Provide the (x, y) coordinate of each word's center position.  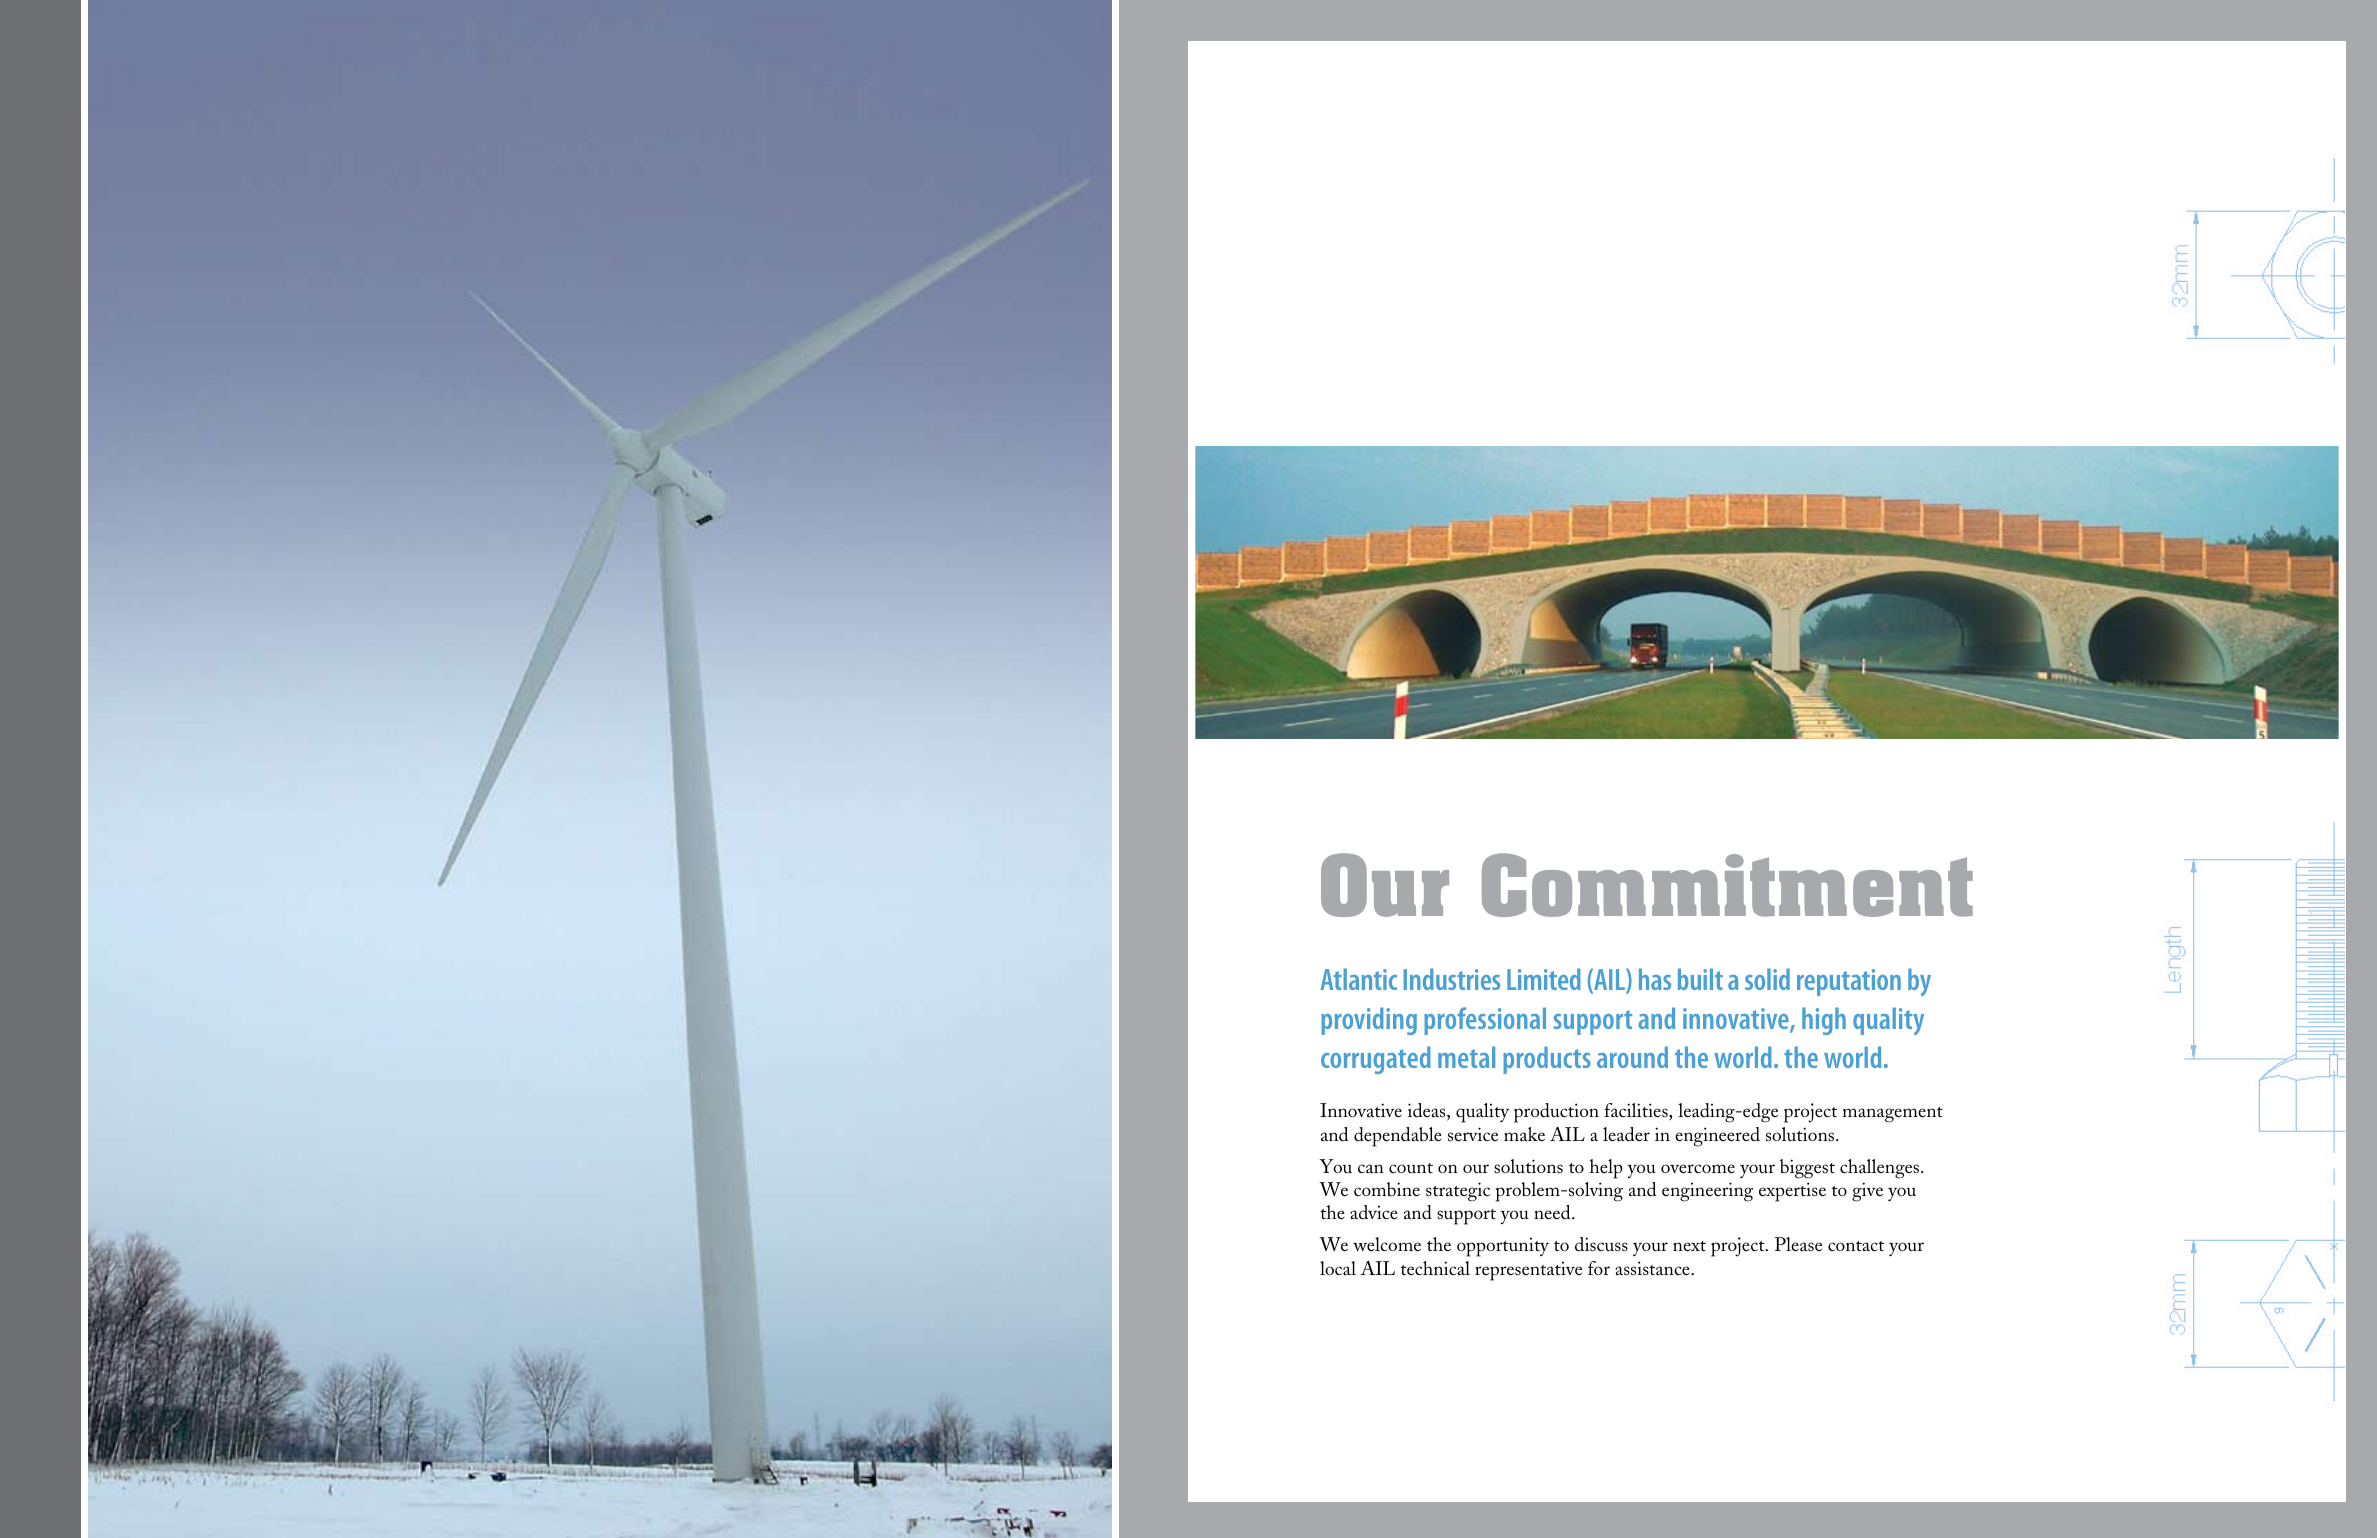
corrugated (1376, 1060)
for (1599, 1268)
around (1632, 1057)
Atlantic (1359, 979)
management (1893, 1115)
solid (1767, 979)
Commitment (1727, 885)
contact (1856, 1246)
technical (1435, 1268)
